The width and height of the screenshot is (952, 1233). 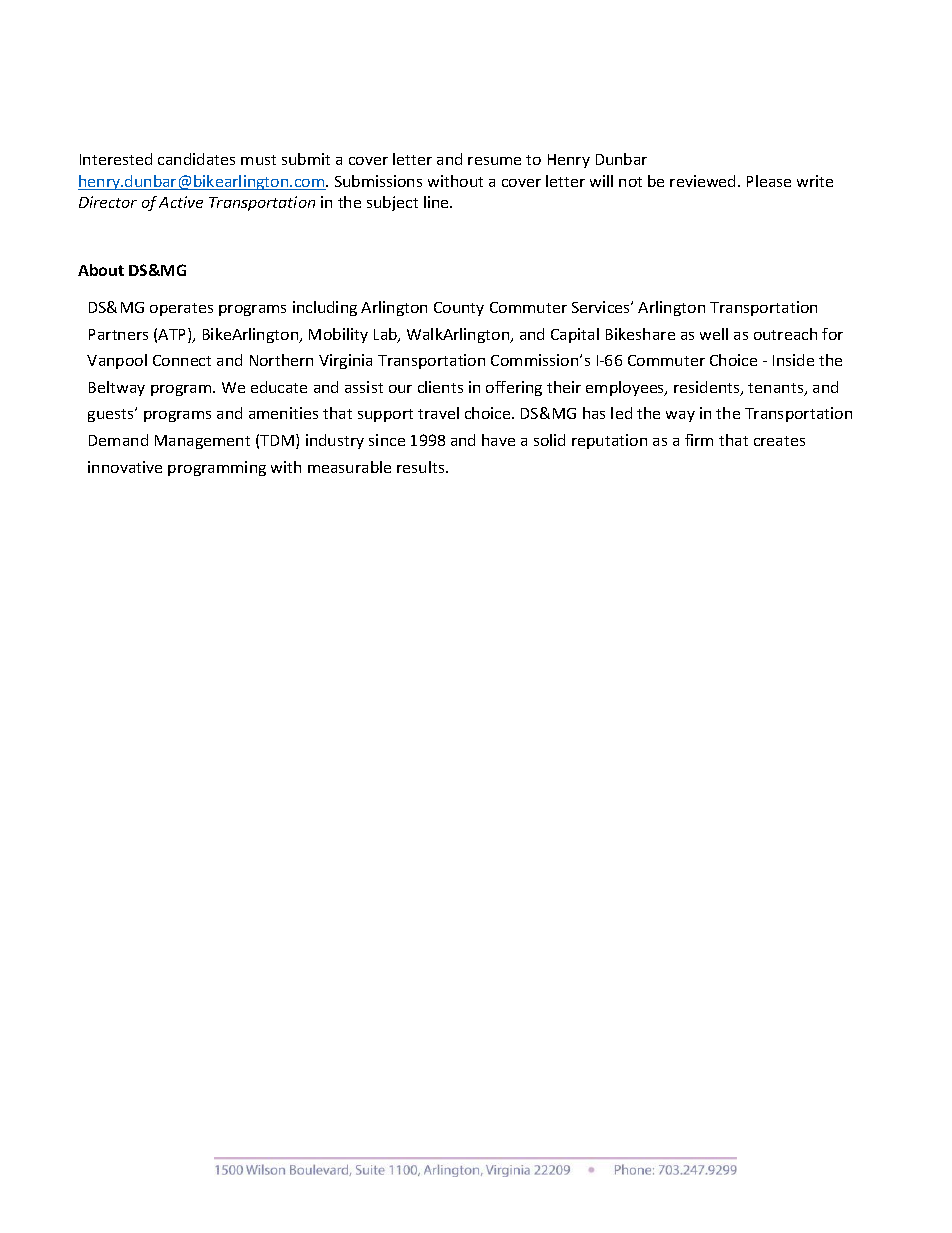 I want to click on resume, so click(x=494, y=161).
